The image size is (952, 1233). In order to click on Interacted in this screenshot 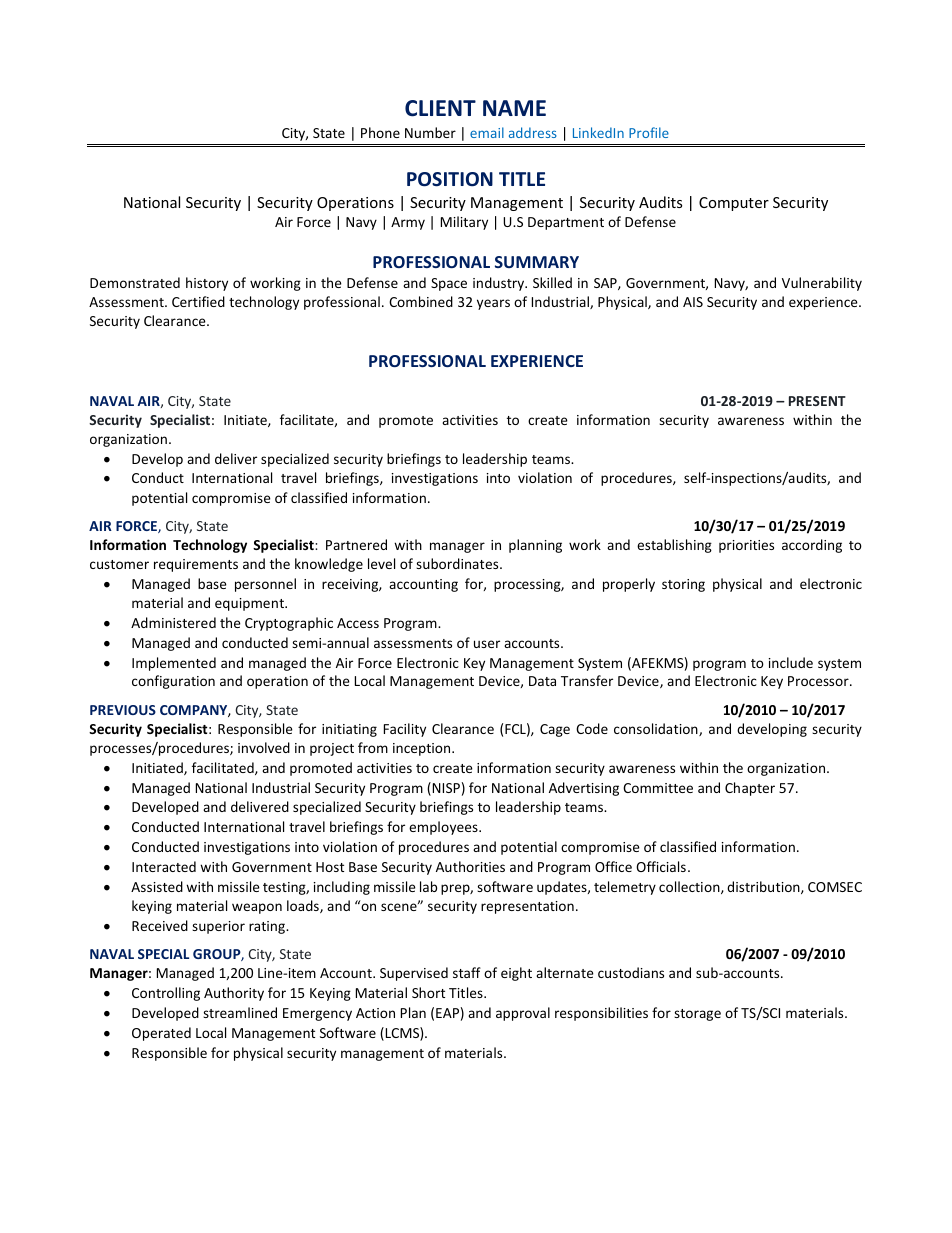, I will do `click(164, 866)`.
